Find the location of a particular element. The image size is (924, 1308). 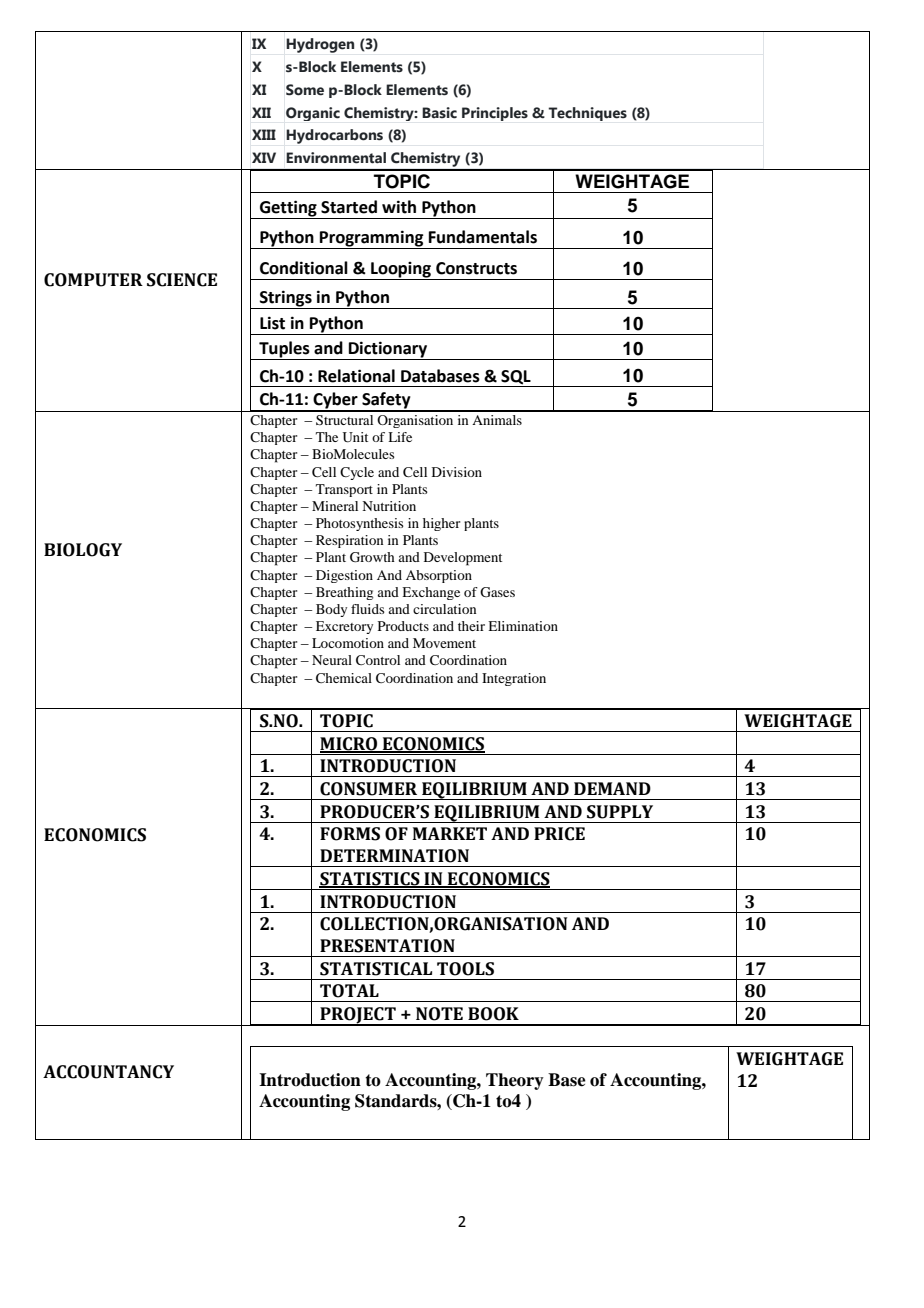

Hydrogen is located at coordinates (320, 45).
